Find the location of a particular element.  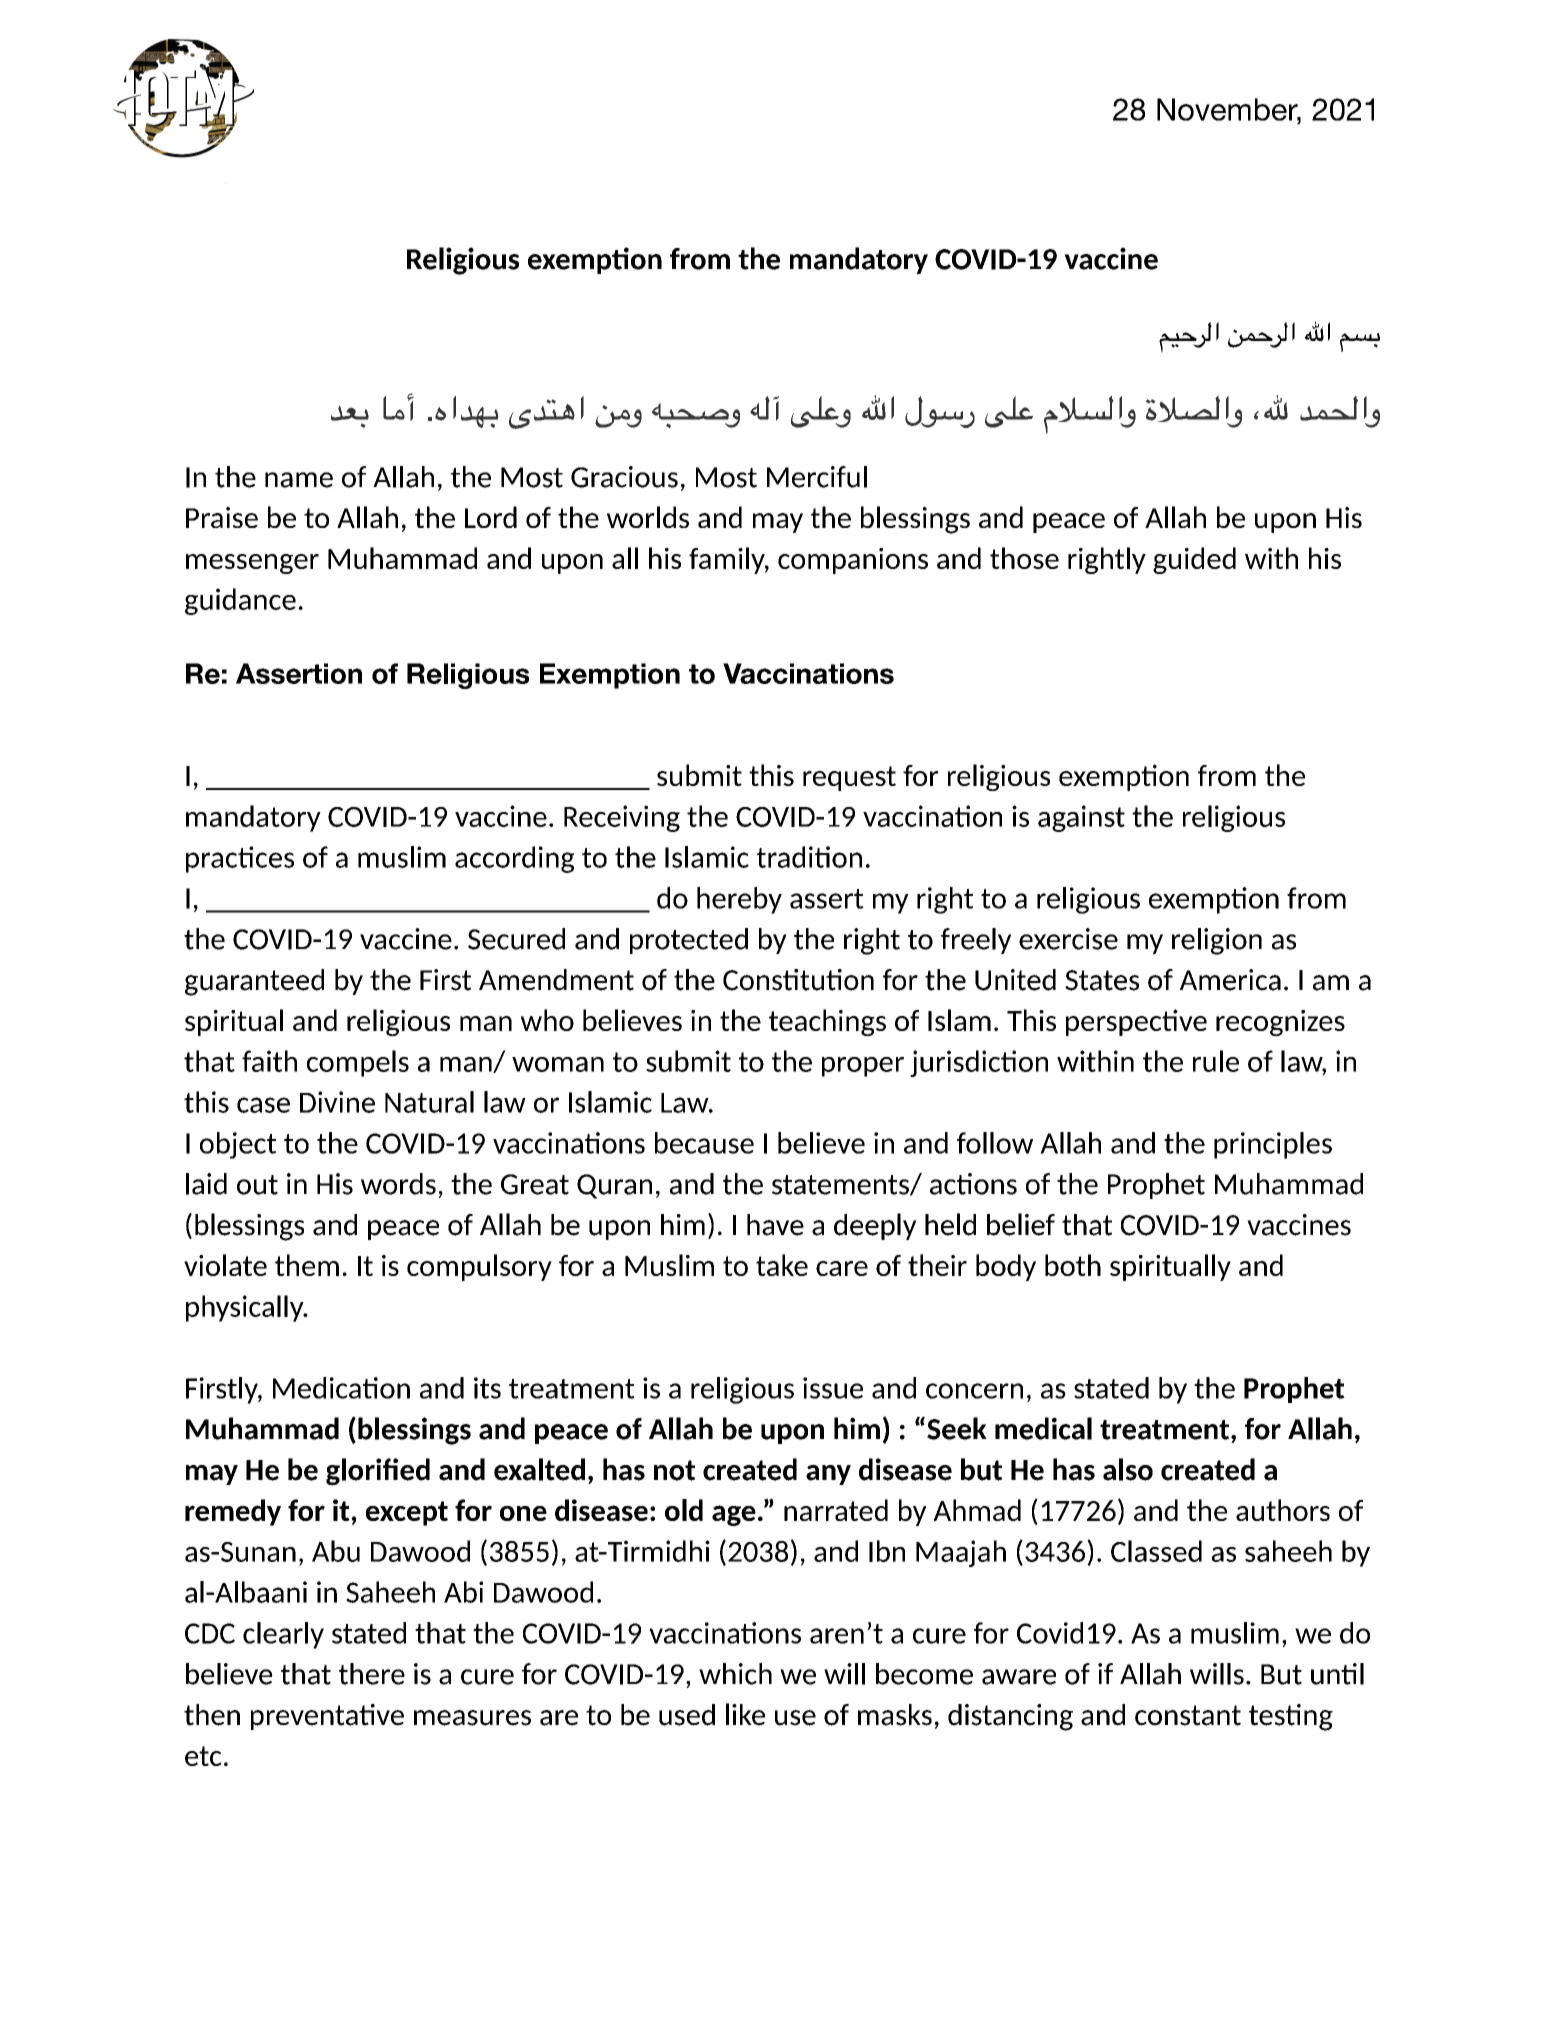

take is located at coordinates (782, 1265).
